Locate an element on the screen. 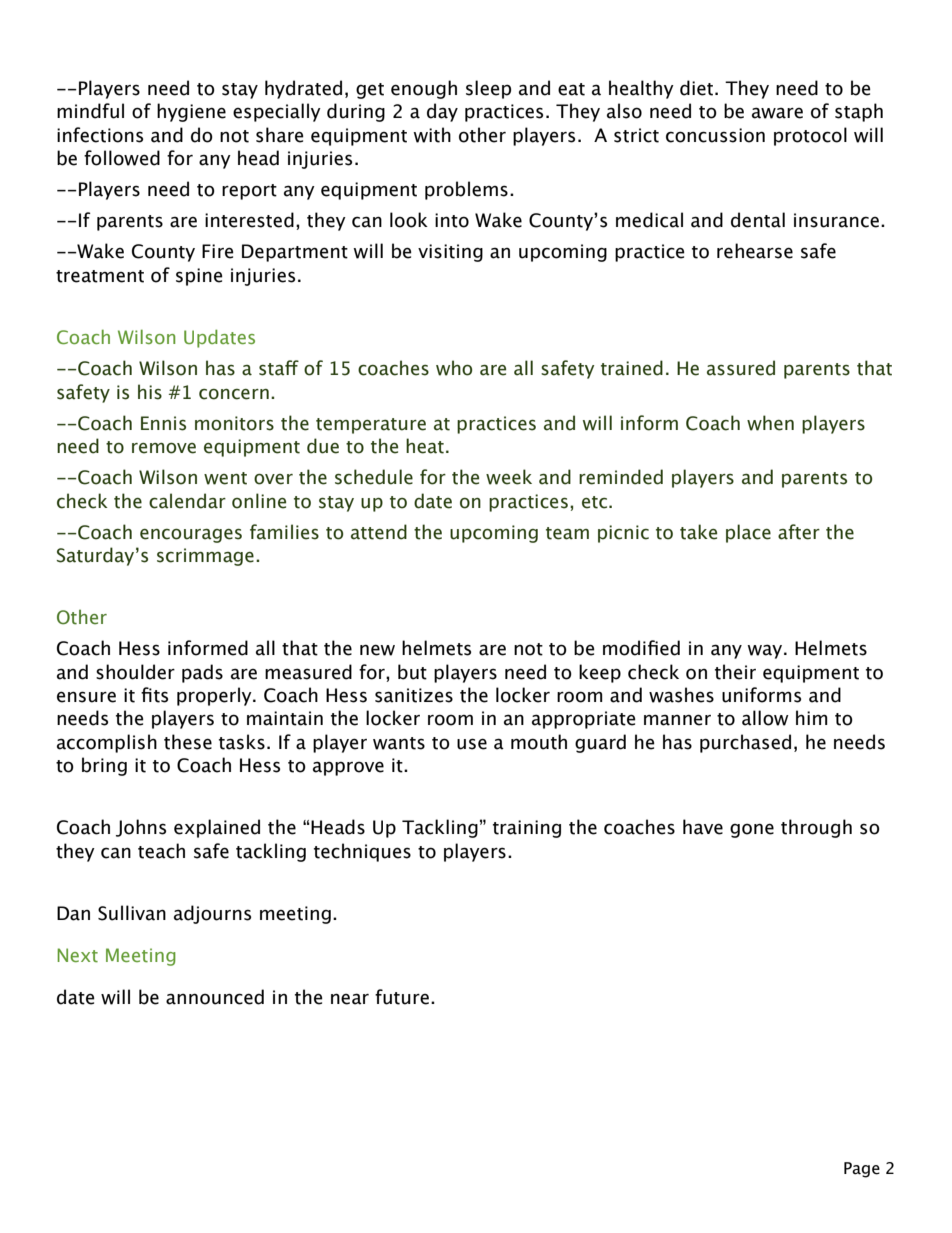  hygiene is located at coordinates (191, 112).
